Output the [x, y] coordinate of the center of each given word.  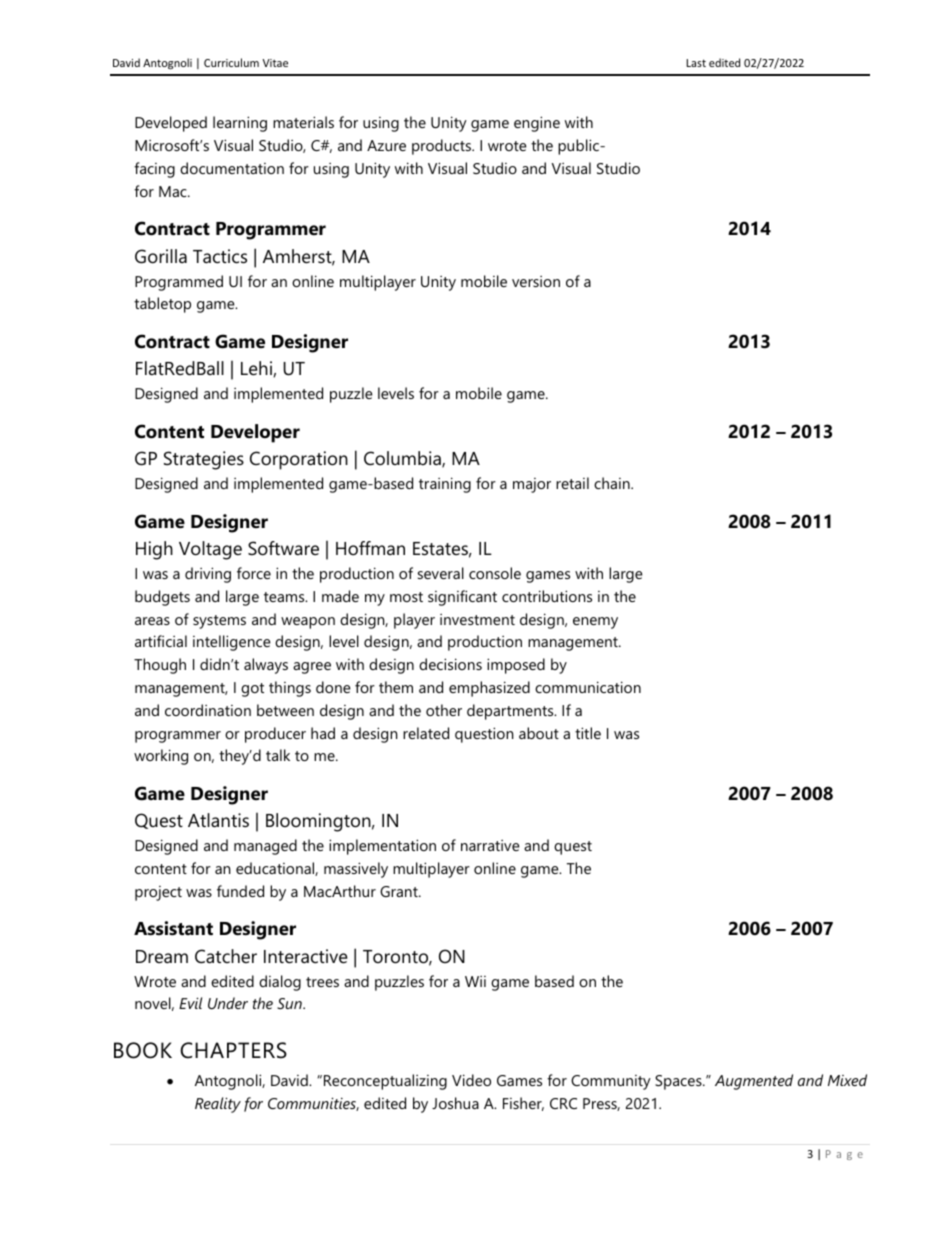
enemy [595, 623]
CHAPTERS [233, 1050]
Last [696, 63]
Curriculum [231, 62]
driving [208, 575]
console [495, 573]
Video [471, 1080]
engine [537, 124]
